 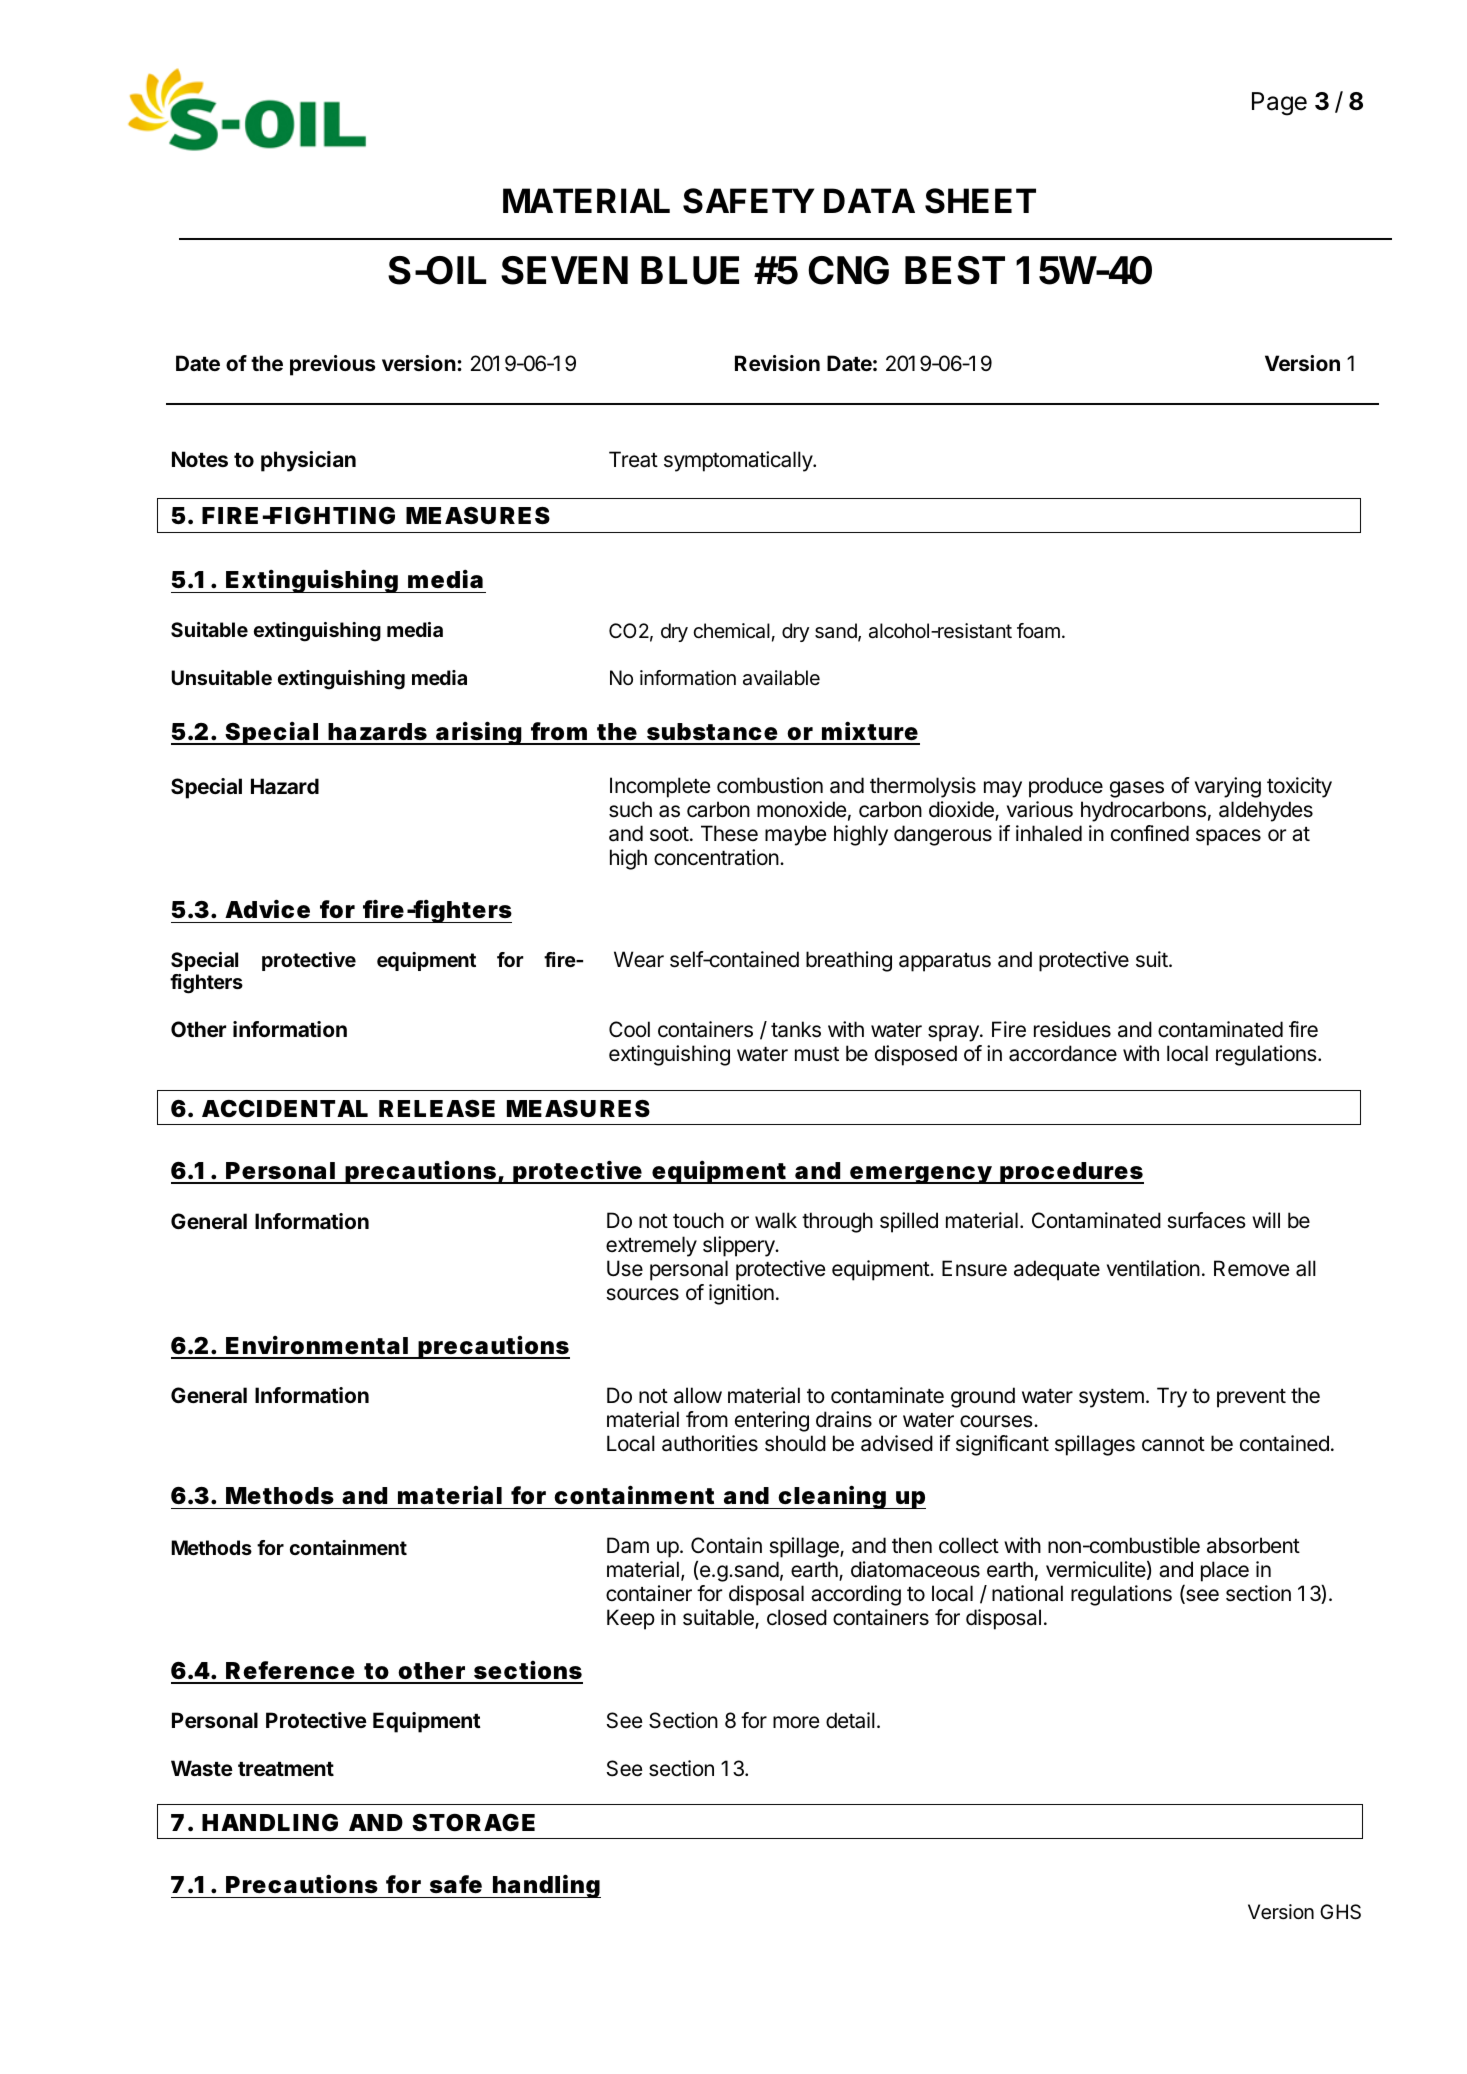 What do you see at coordinates (333, 365) in the page?
I see `previous` at bounding box center [333, 365].
